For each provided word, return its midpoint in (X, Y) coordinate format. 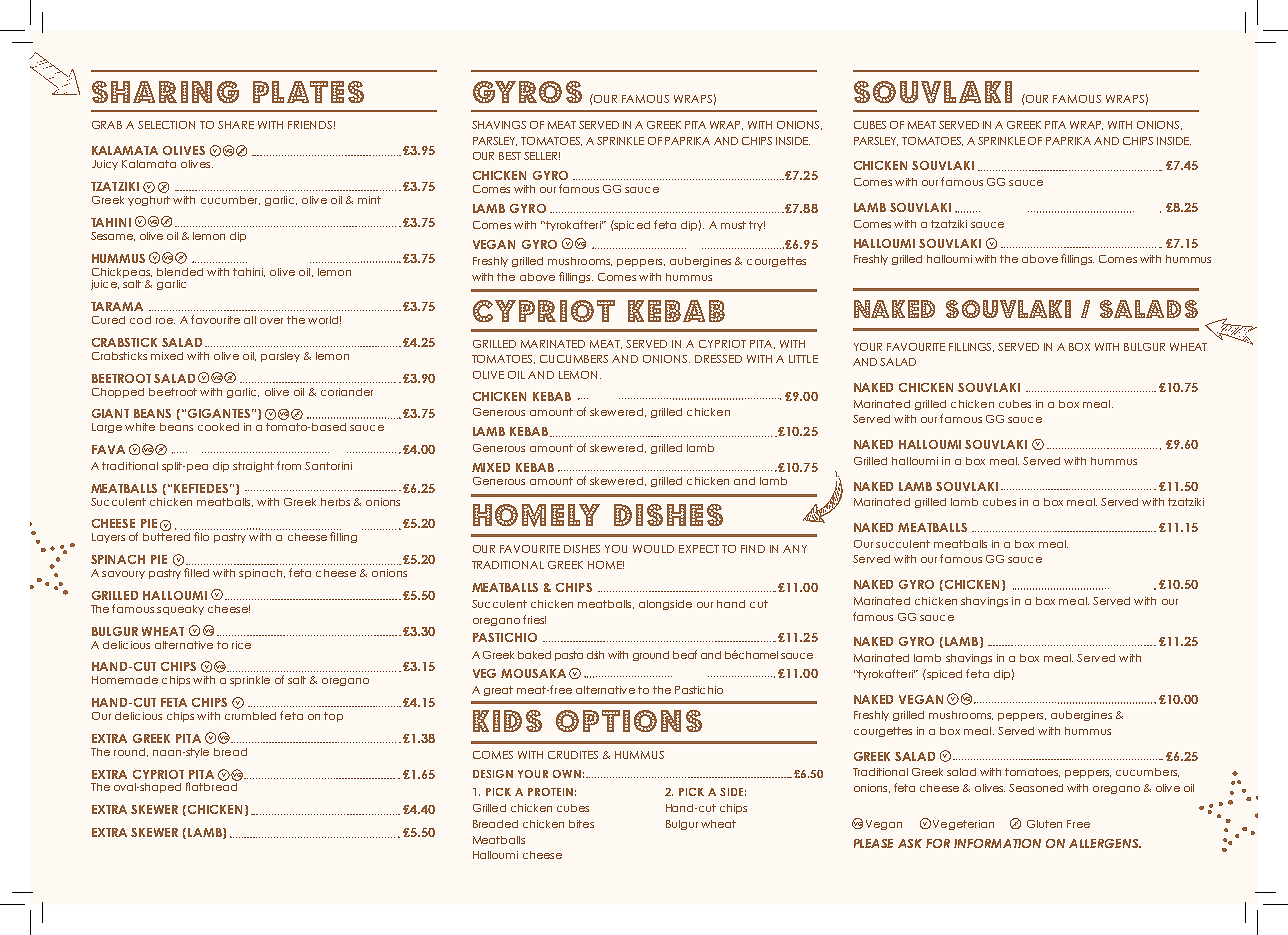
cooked (218, 427)
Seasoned (1036, 788)
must (733, 225)
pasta (569, 656)
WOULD (653, 549)
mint (369, 200)
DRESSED (718, 359)
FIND (753, 549)
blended (180, 272)
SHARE (236, 125)
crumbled (250, 716)
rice (241, 645)
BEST (510, 156)
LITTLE (803, 359)
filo (201, 536)
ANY (795, 549)
